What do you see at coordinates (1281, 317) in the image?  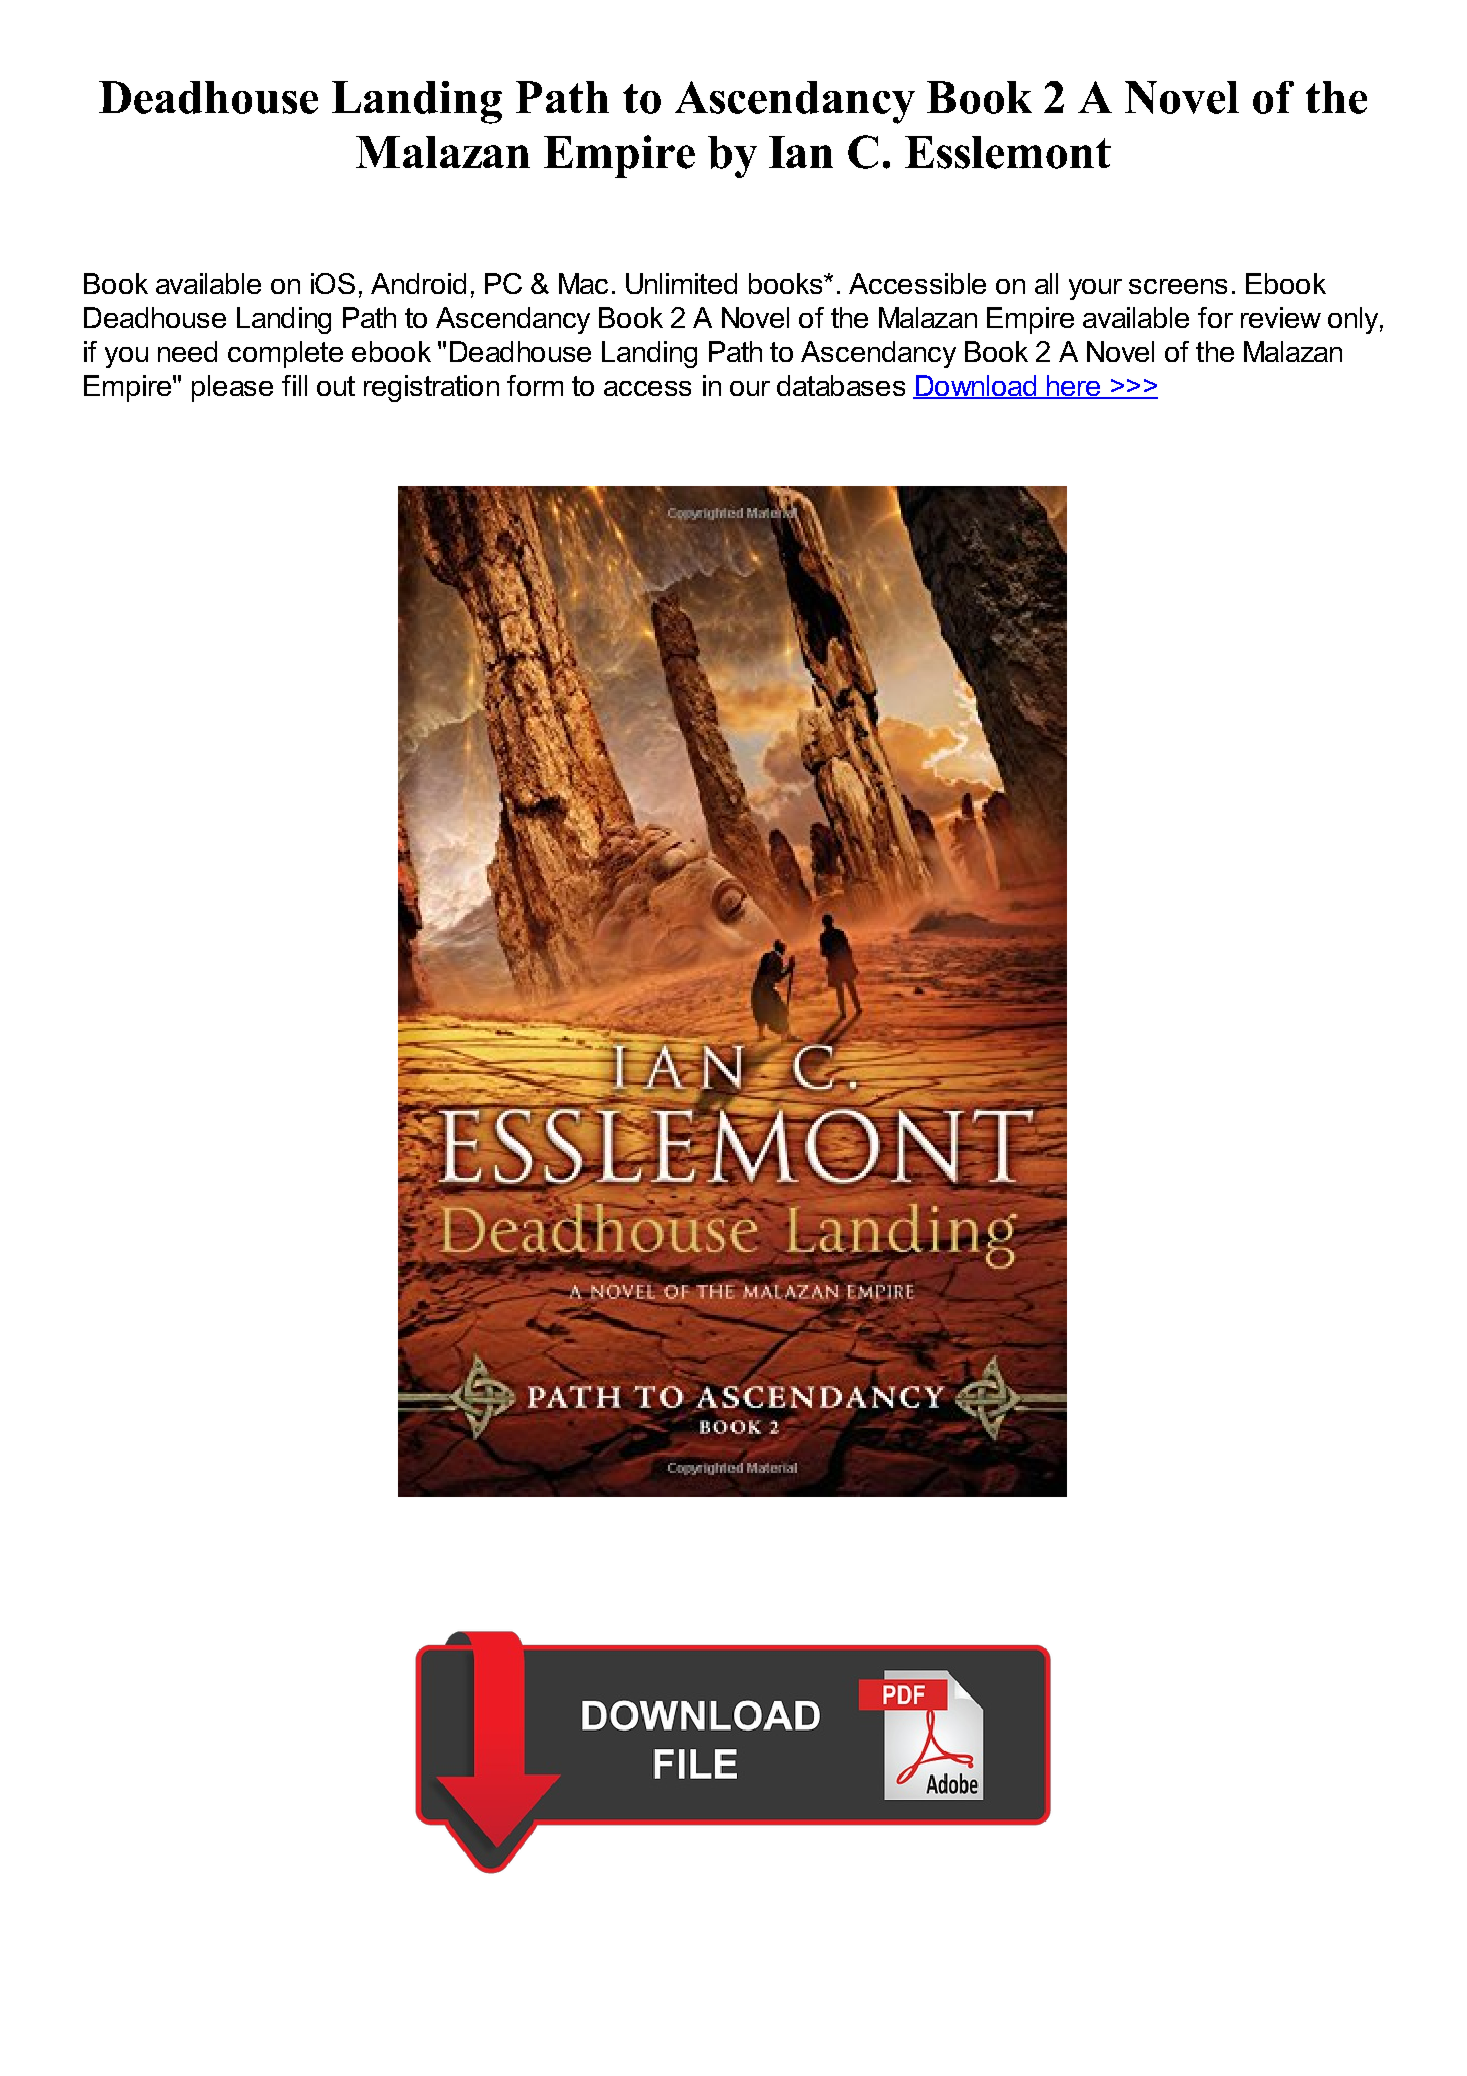 I see `review` at bounding box center [1281, 317].
